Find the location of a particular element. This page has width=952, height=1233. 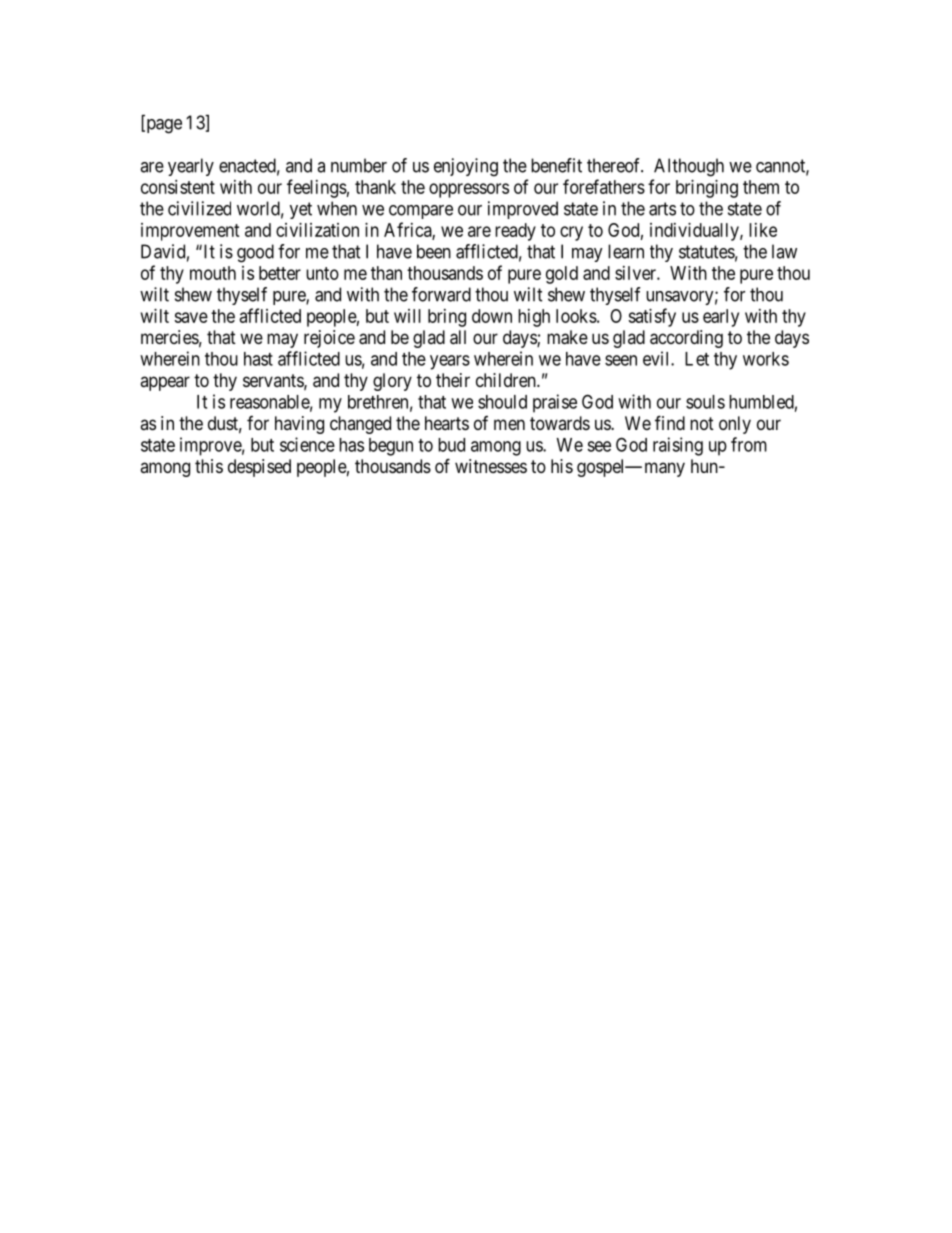

enjoying is located at coordinates (466, 167).
